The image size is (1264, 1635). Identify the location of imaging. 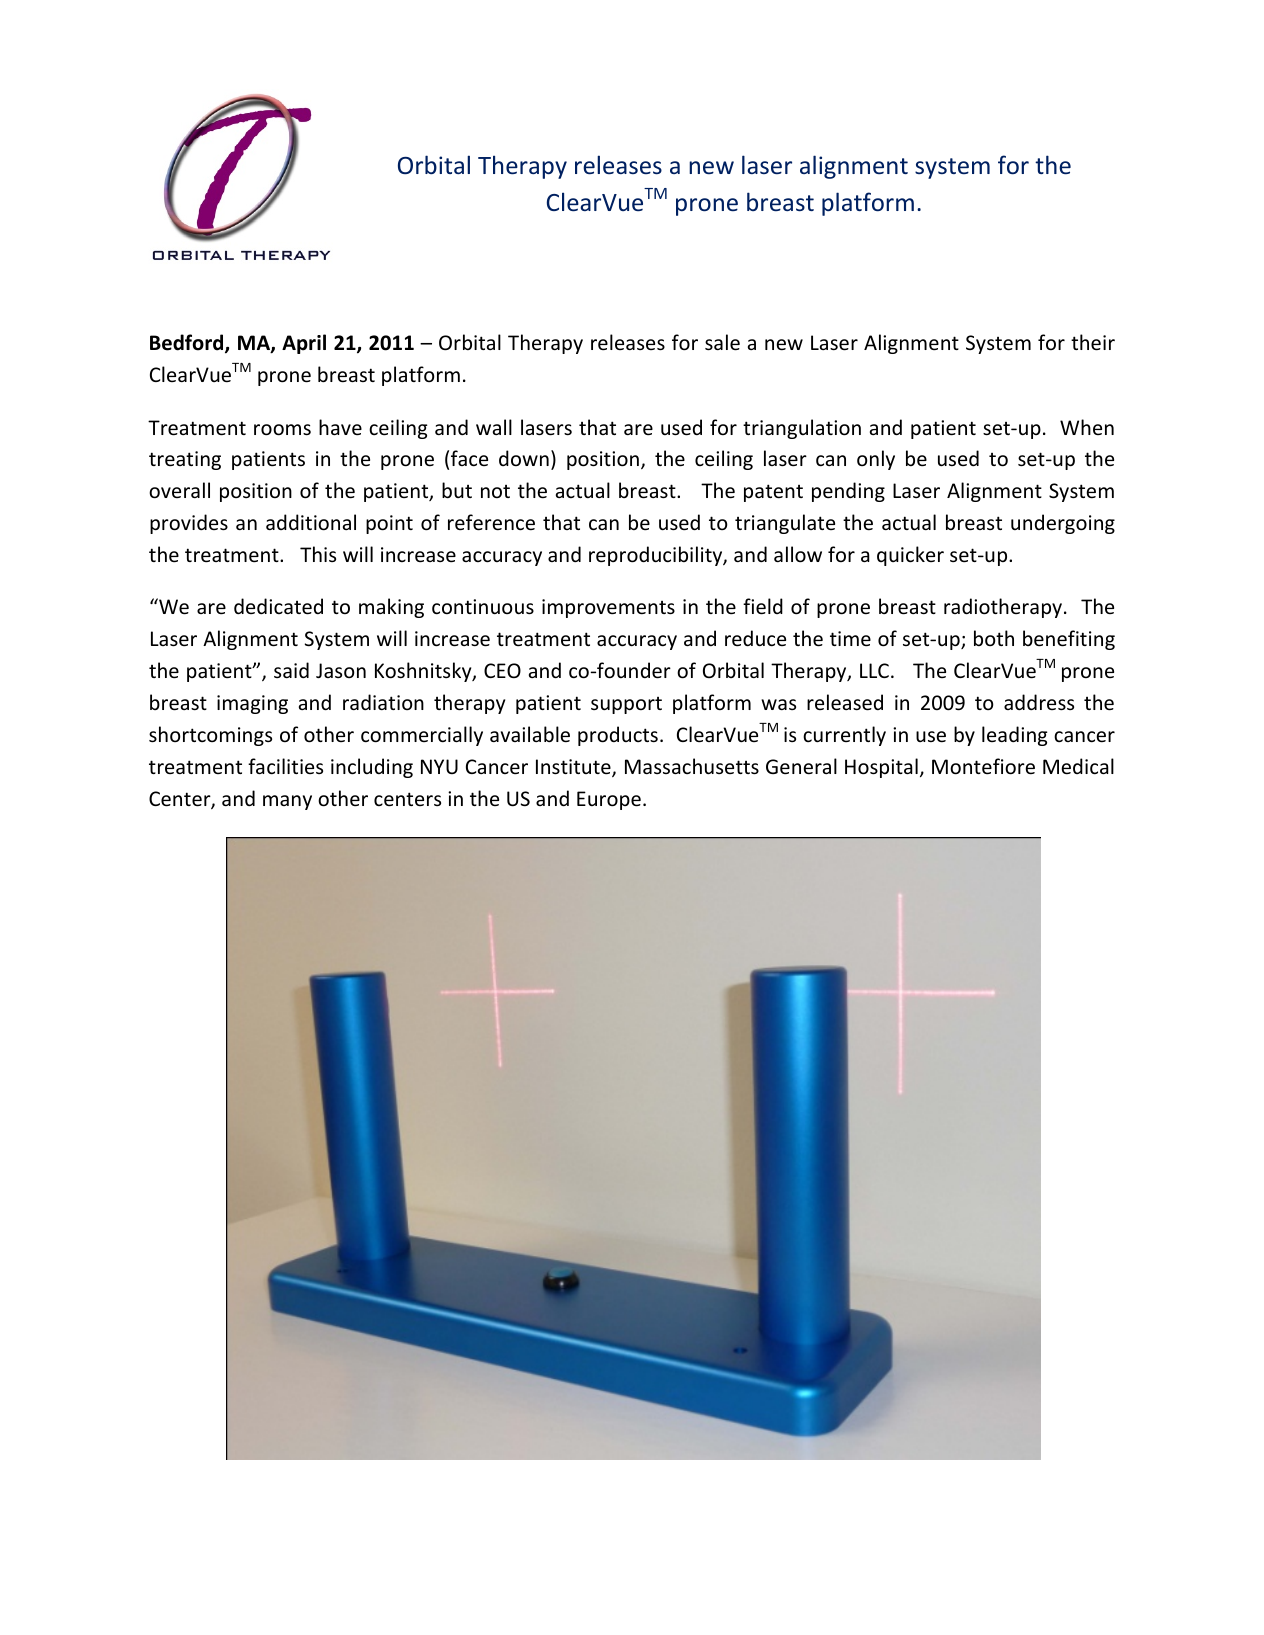
(252, 704).
